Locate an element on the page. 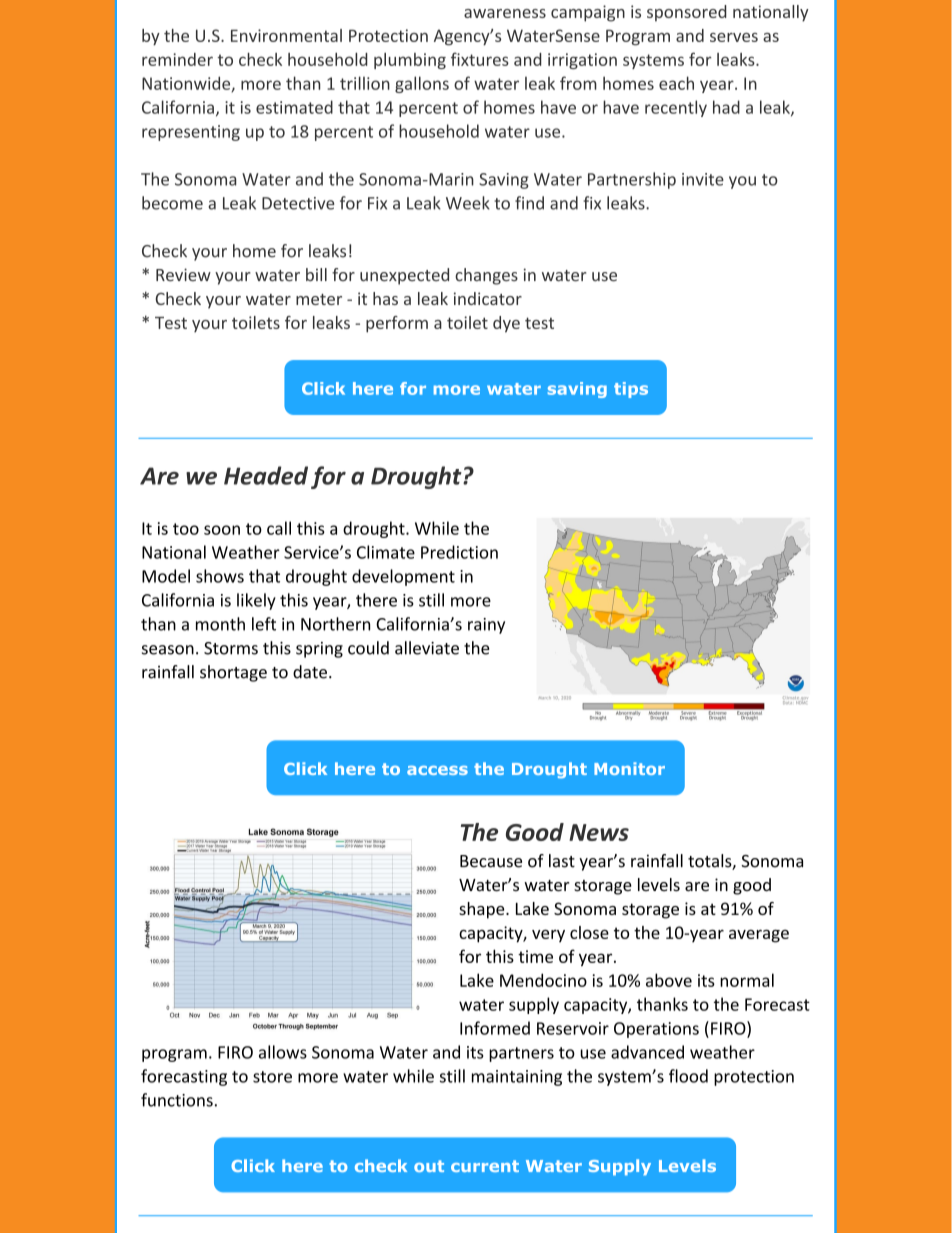  indicator is located at coordinates (488, 298).
